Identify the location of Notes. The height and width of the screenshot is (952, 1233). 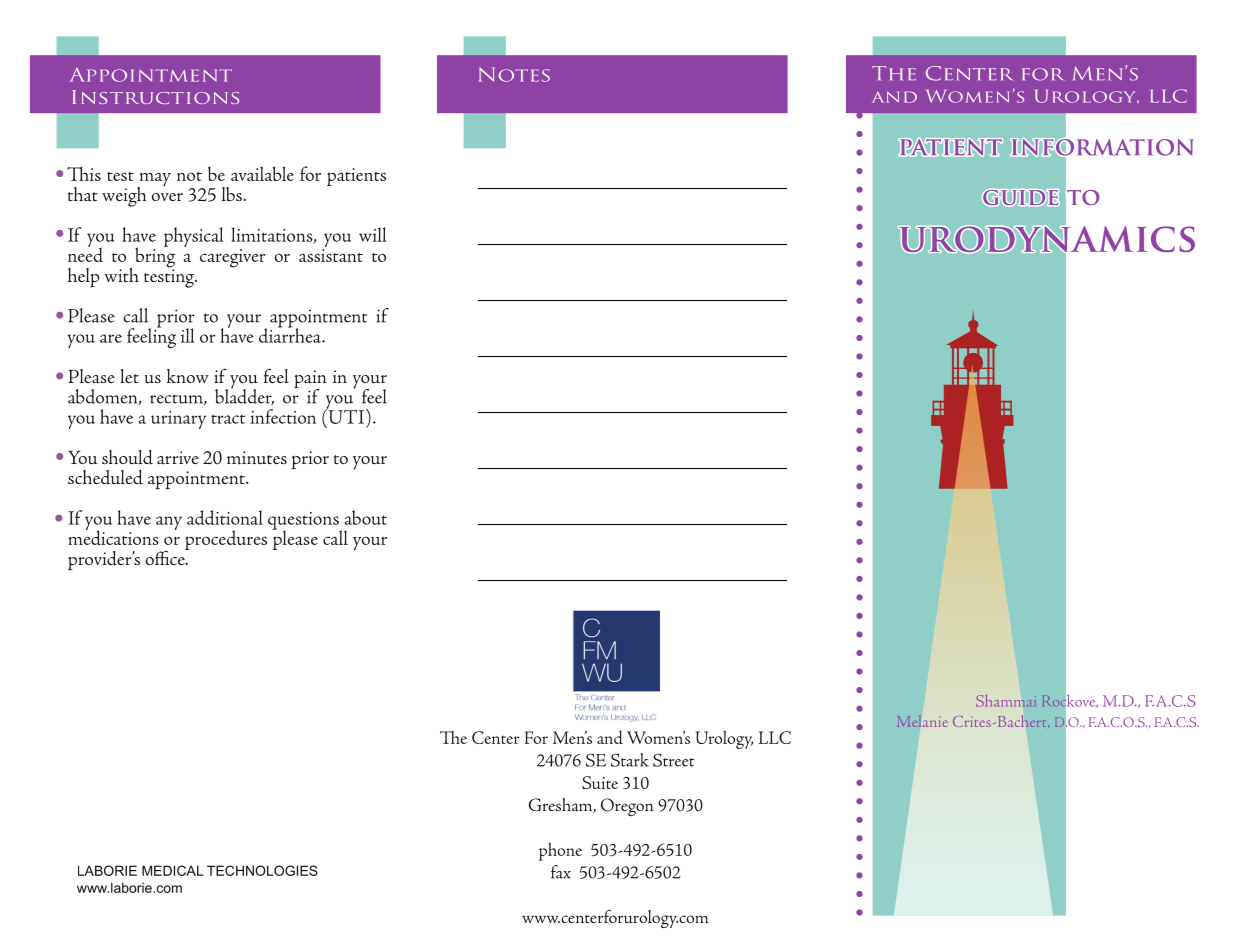
(514, 74).
